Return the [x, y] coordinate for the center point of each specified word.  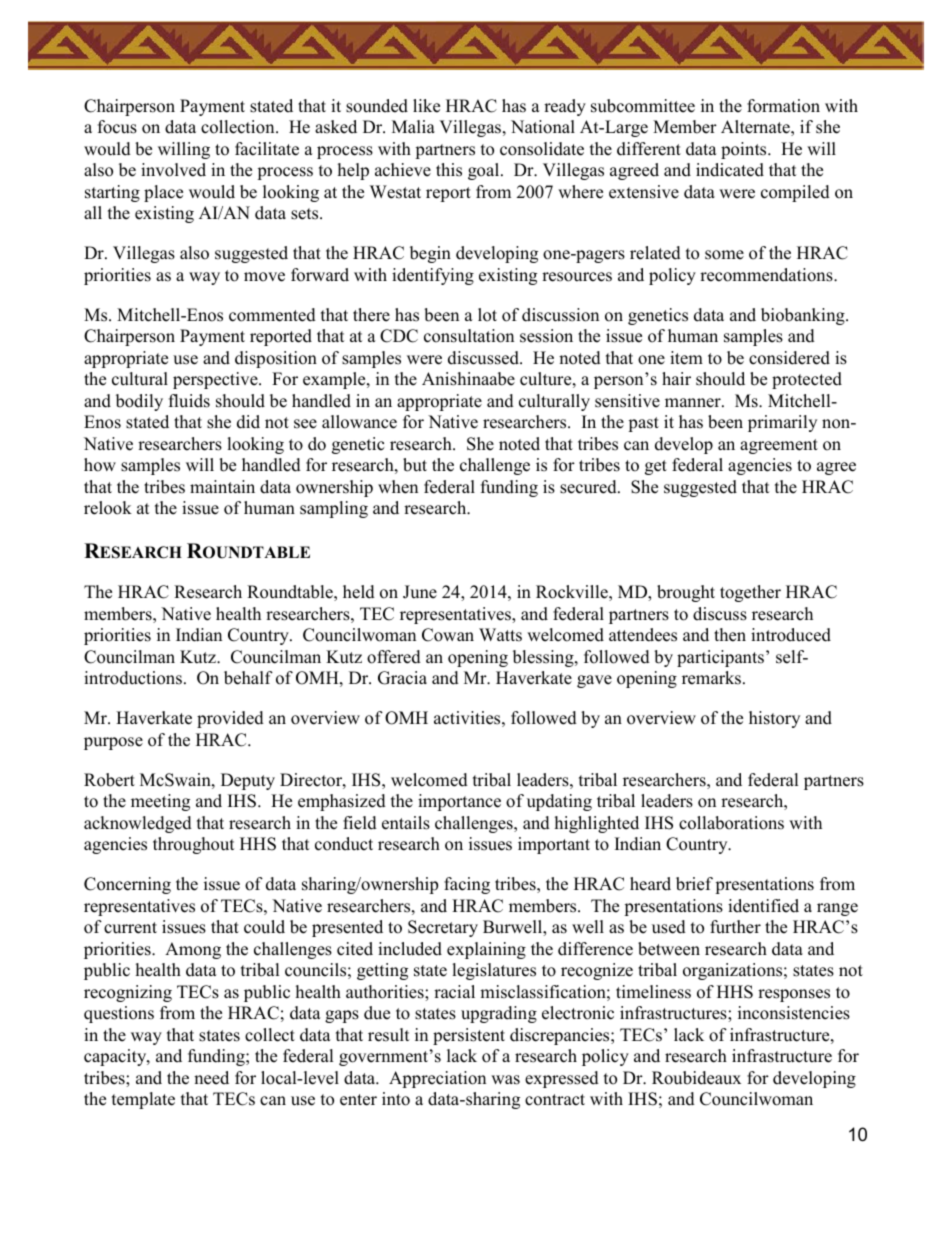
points [745, 150]
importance [459, 802]
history [774, 719]
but [415, 465]
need [211, 1078]
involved [173, 170]
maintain [222, 486]
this [449, 170]
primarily [782, 423]
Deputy [248, 781]
